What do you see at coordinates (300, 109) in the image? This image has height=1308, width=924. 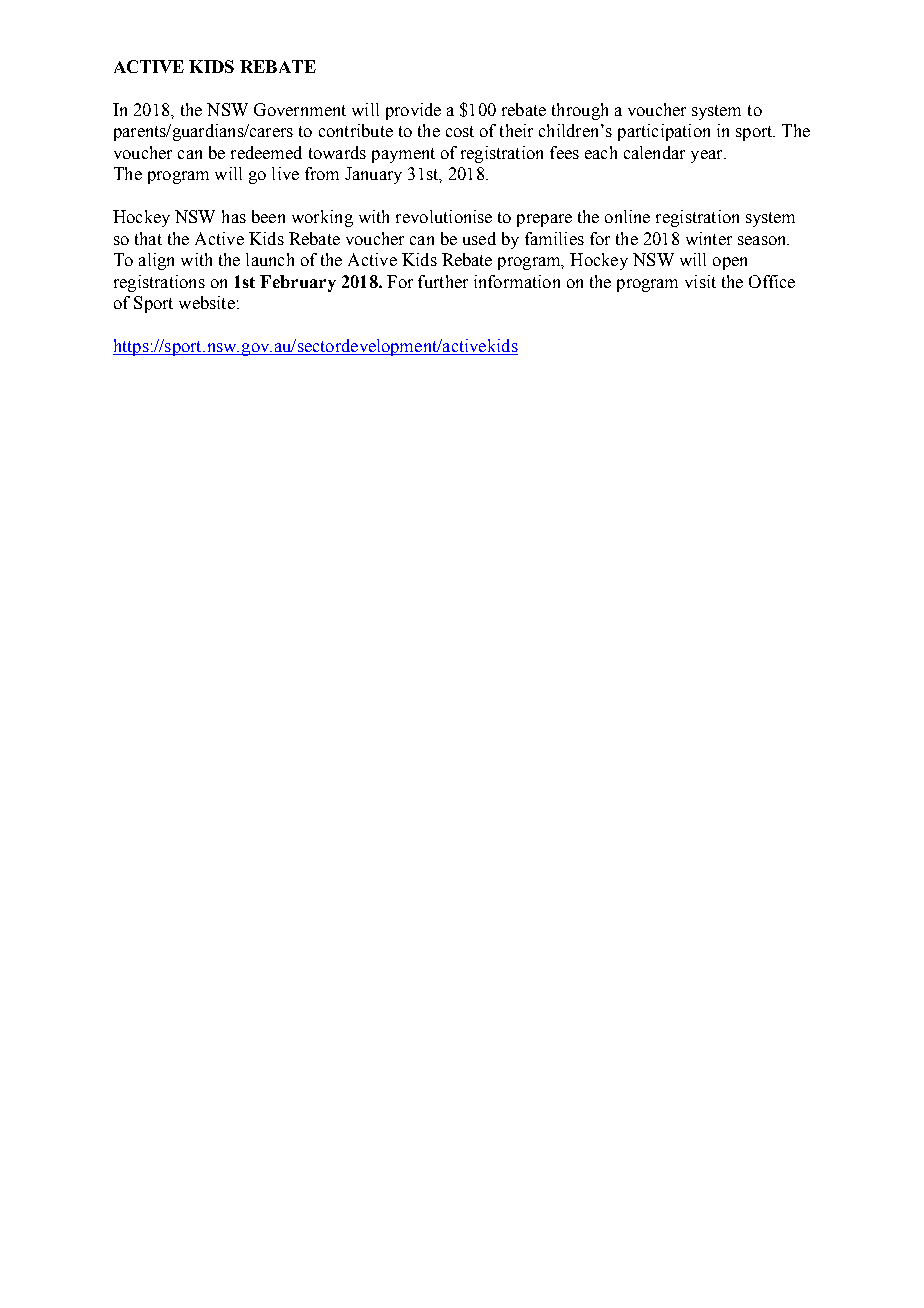 I see `Government` at bounding box center [300, 109].
